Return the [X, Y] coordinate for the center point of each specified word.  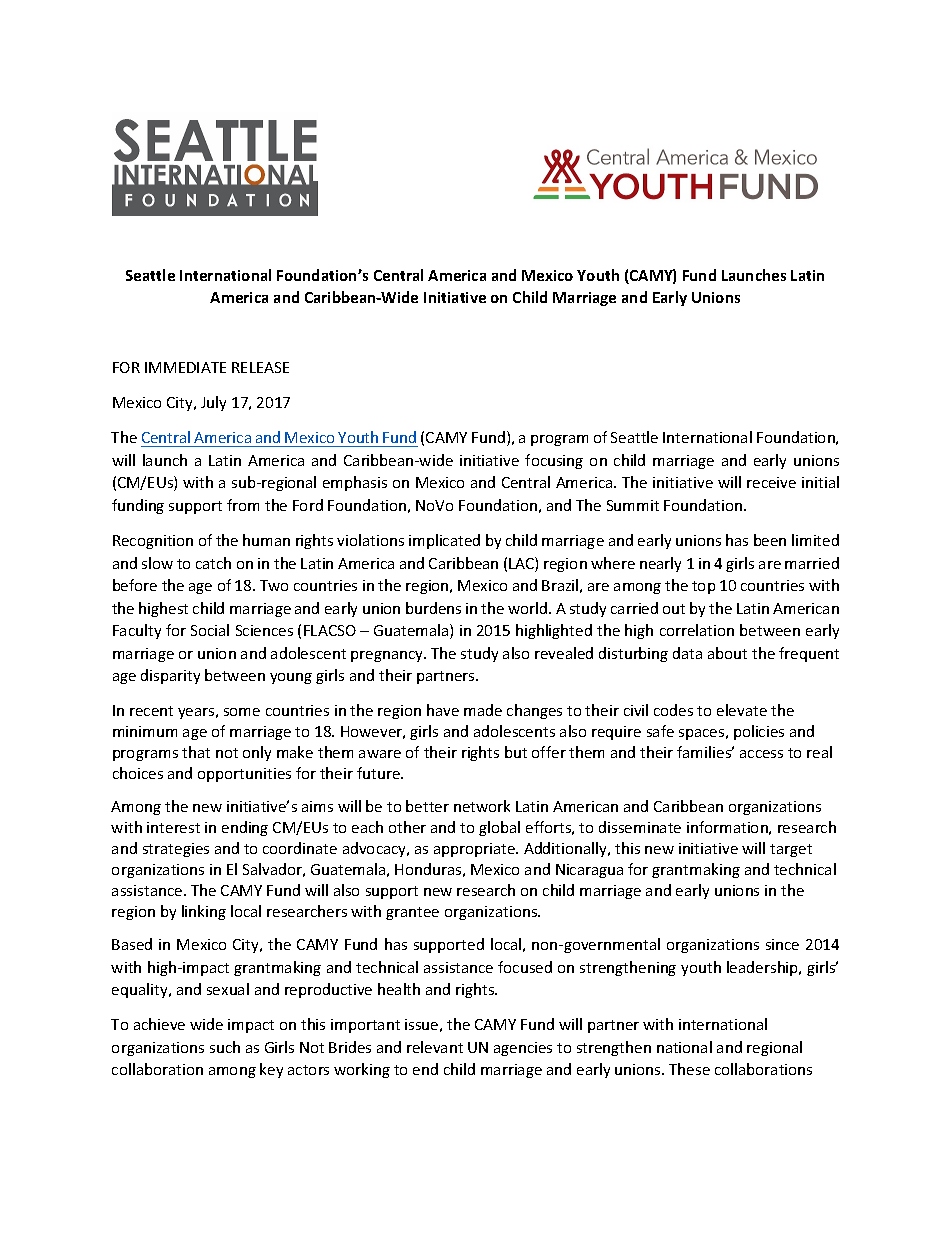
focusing [554, 461]
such [225, 1047]
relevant [435, 1047]
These [689, 1069]
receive [771, 482]
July [213, 403]
